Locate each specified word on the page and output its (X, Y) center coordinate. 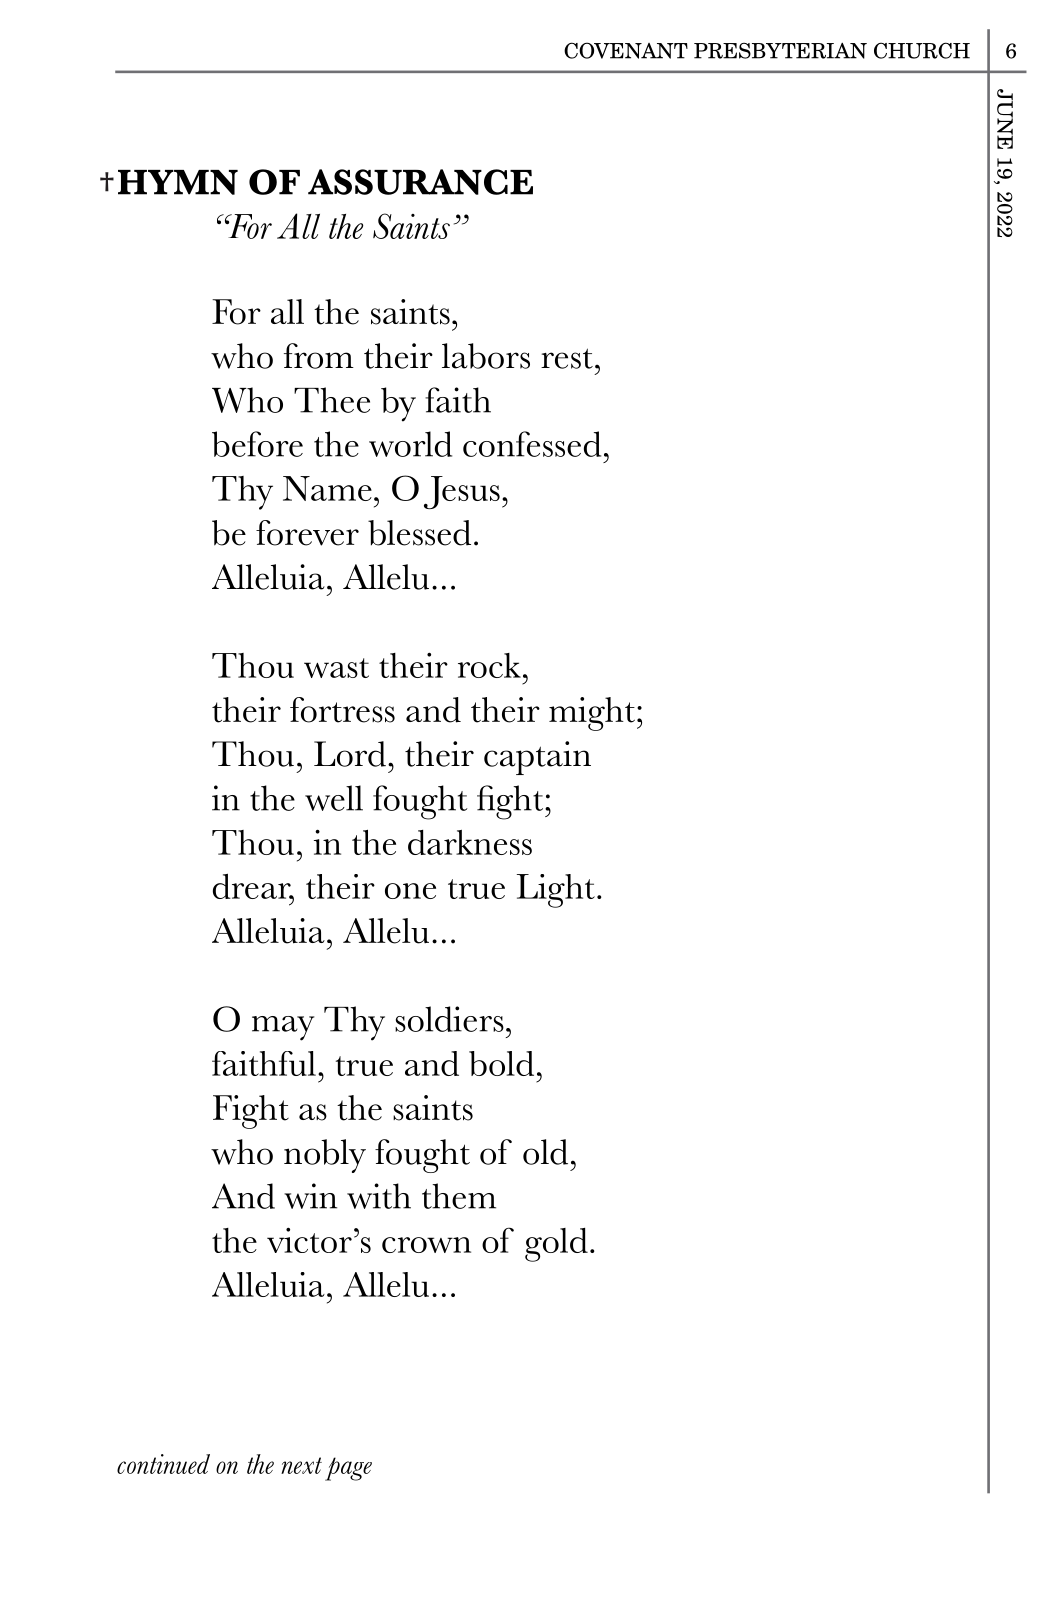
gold (556, 1245)
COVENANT (626, 50)
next (301, 1465)
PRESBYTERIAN (780, 51)
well (334, 798)
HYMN (178, 182)
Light (556, 891)
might (592, 714)
